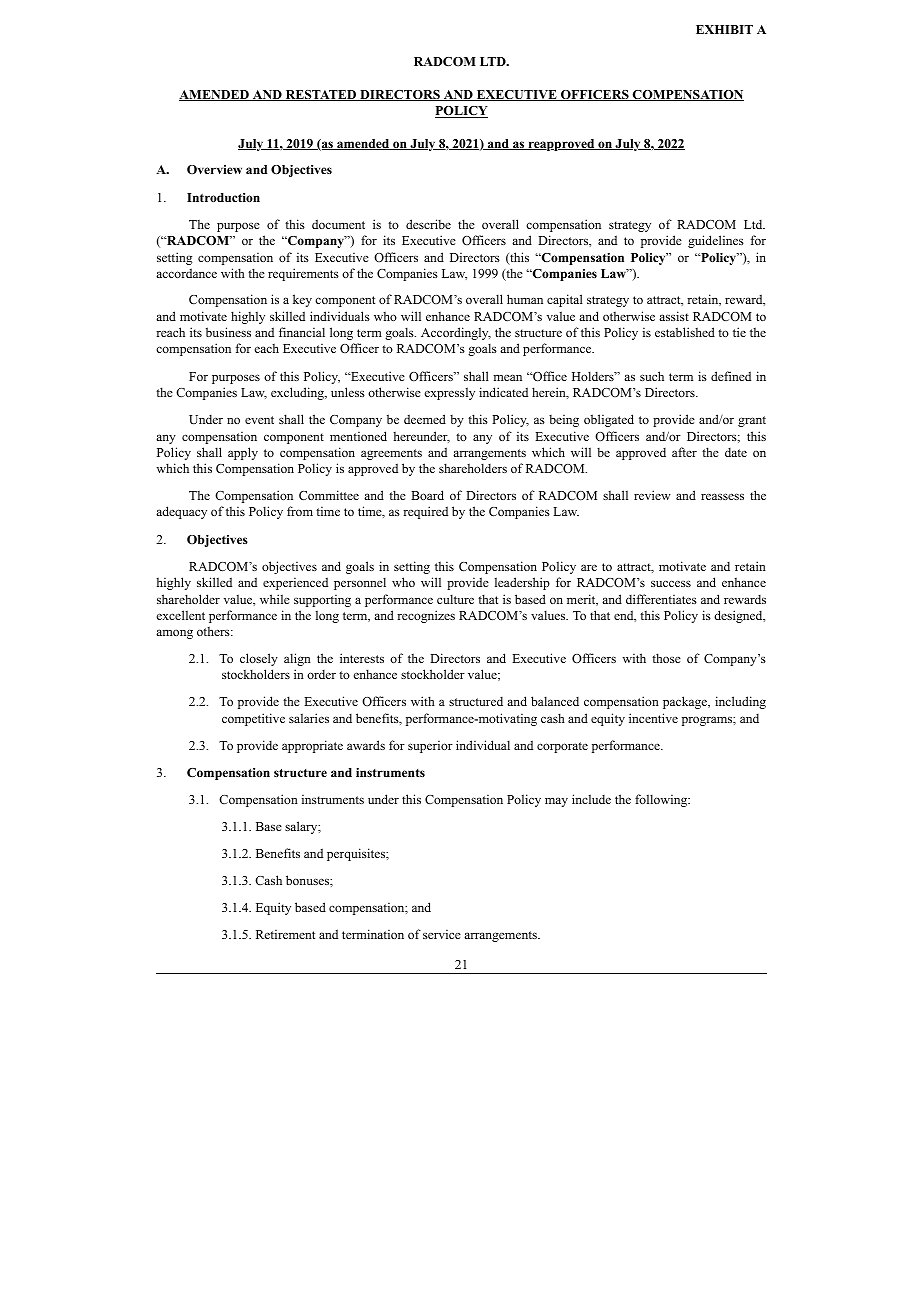 The height and width of the document is (1308, 924). What do you see at coordinates (253, 719) in the document?
I see `competitive` at bounding box center [253, 719].
